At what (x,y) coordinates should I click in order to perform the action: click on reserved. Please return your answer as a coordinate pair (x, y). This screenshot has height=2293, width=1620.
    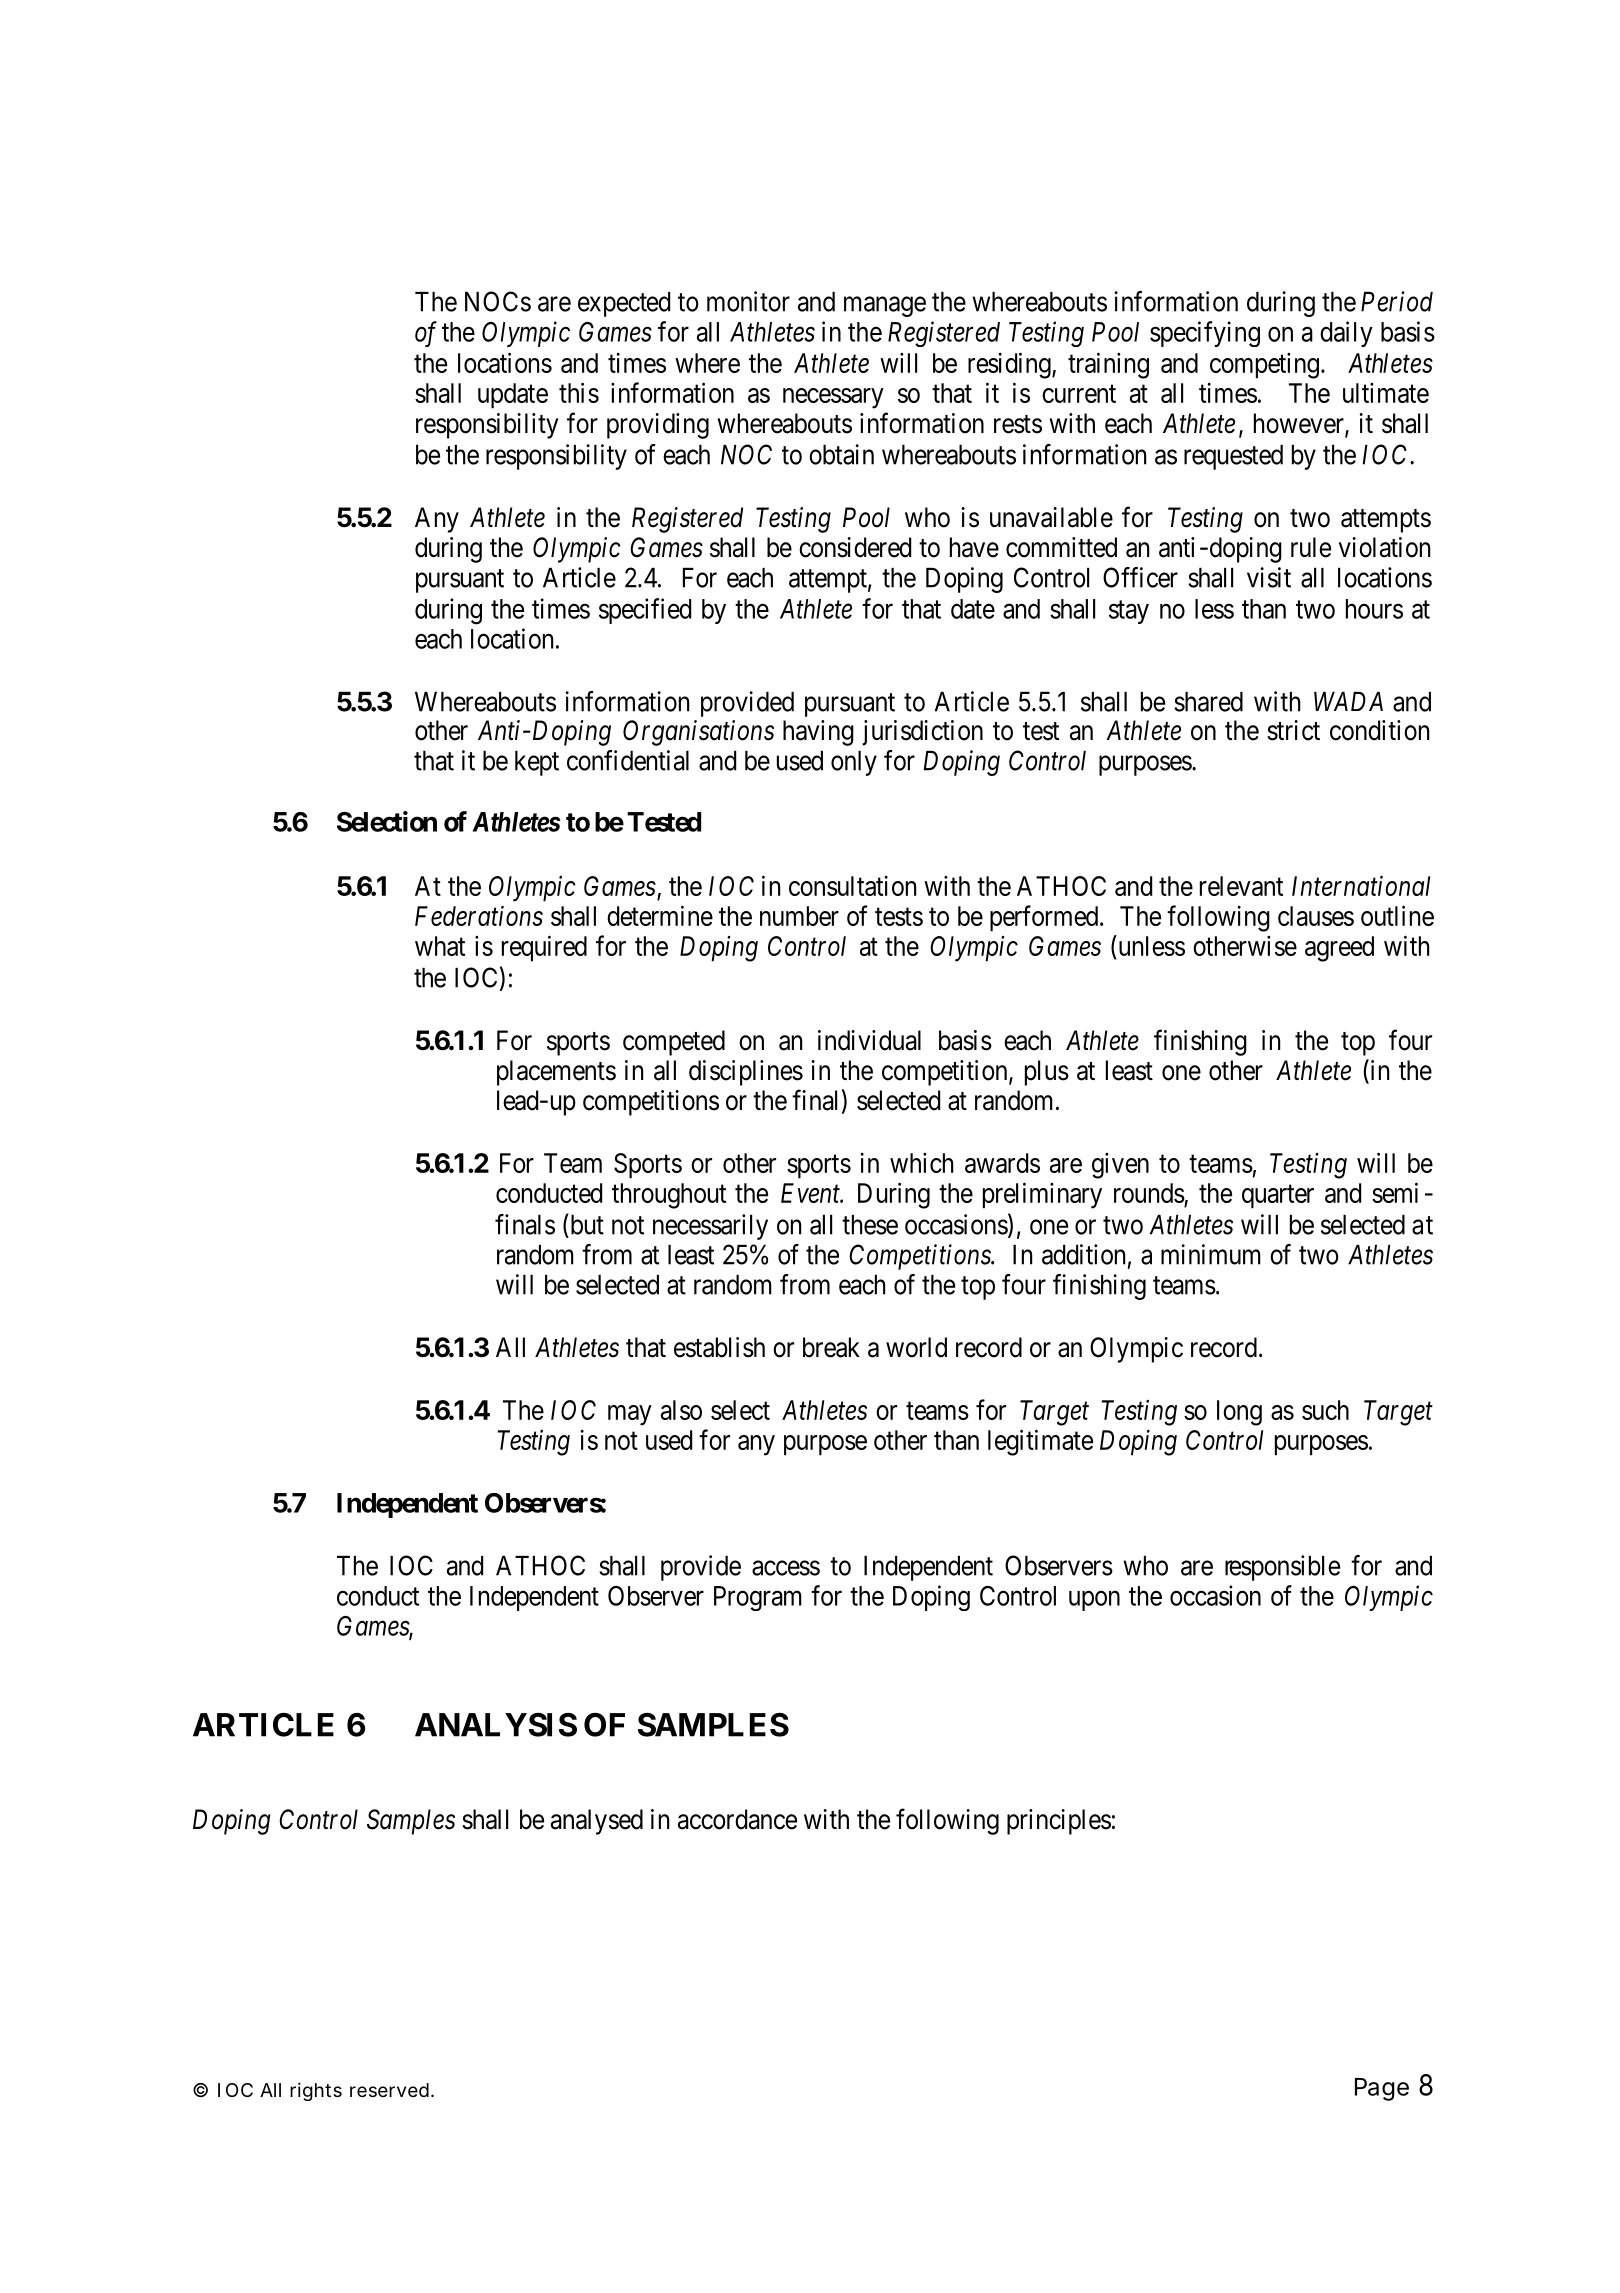
    Looking at the image, I should click on (389, 2090).
